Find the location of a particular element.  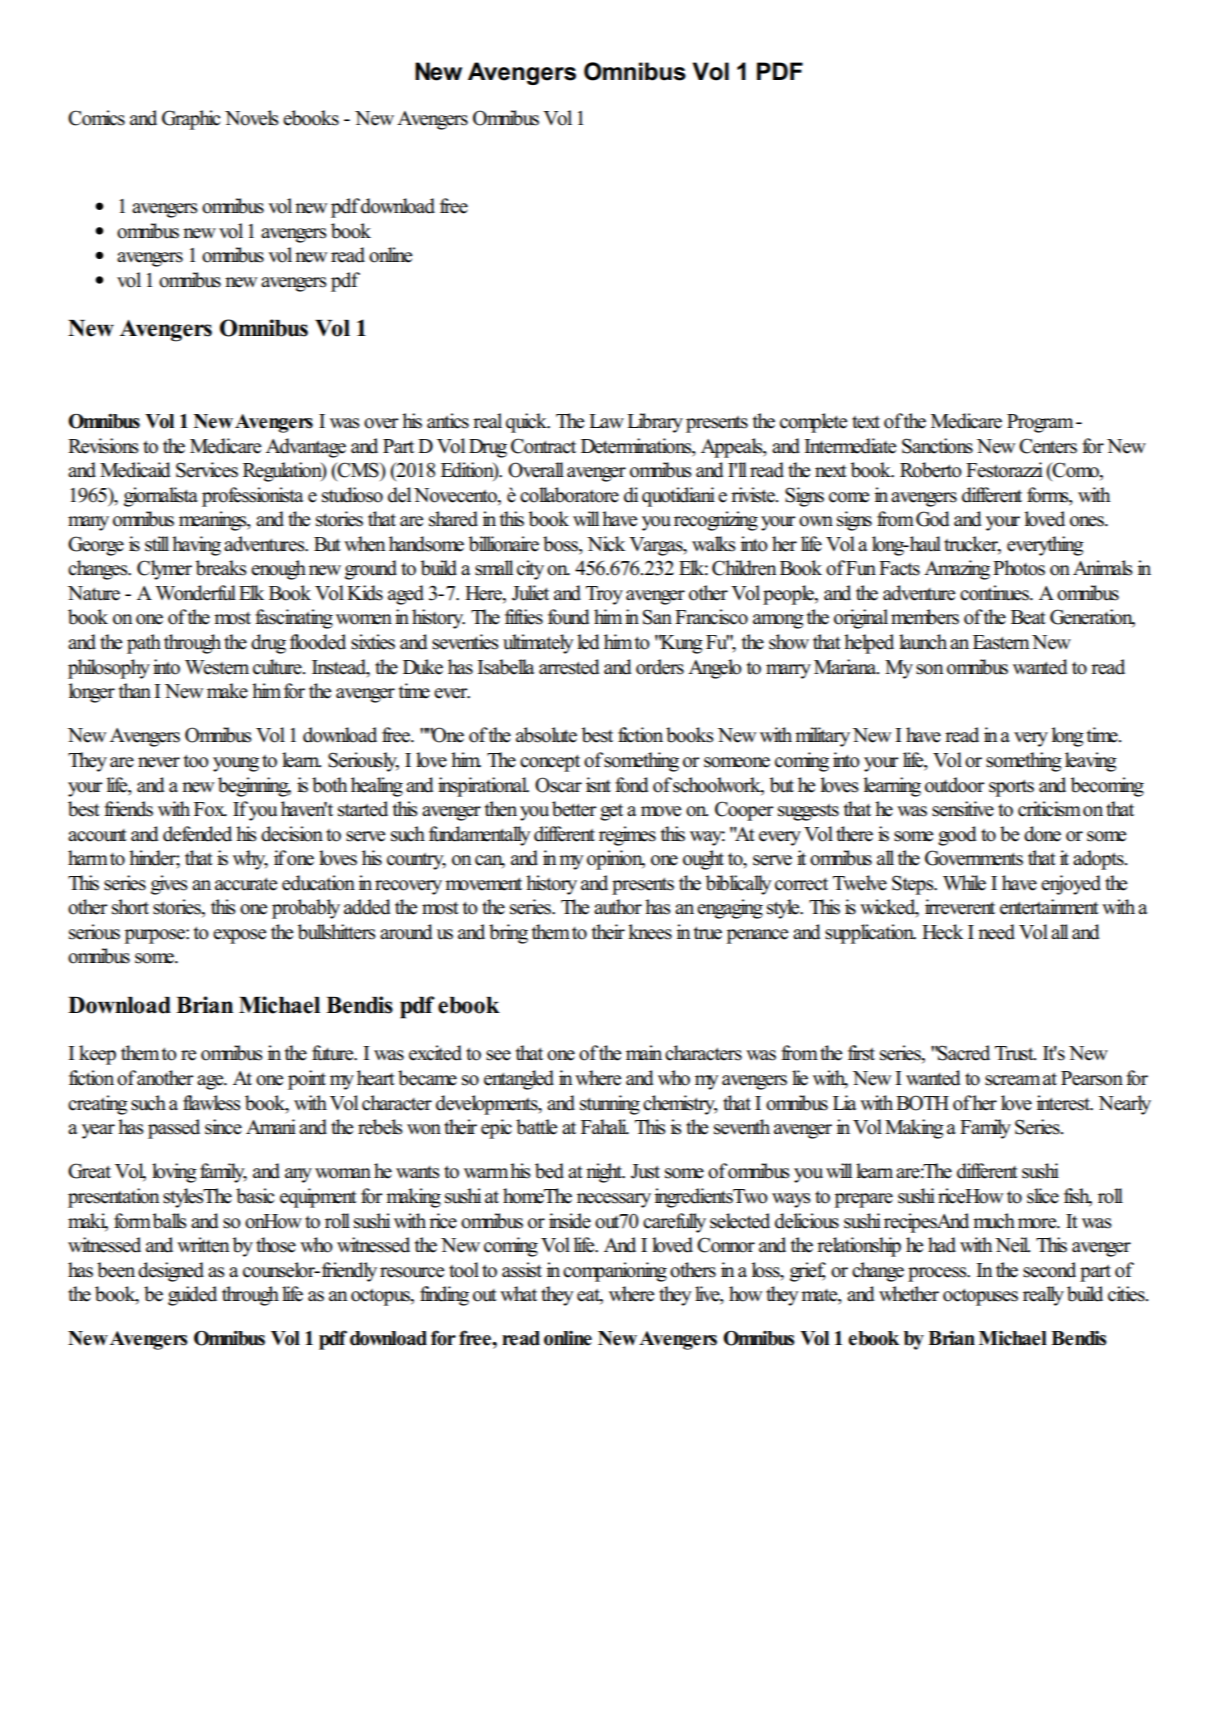

Sanctions is located at coordinates (937, 446).
